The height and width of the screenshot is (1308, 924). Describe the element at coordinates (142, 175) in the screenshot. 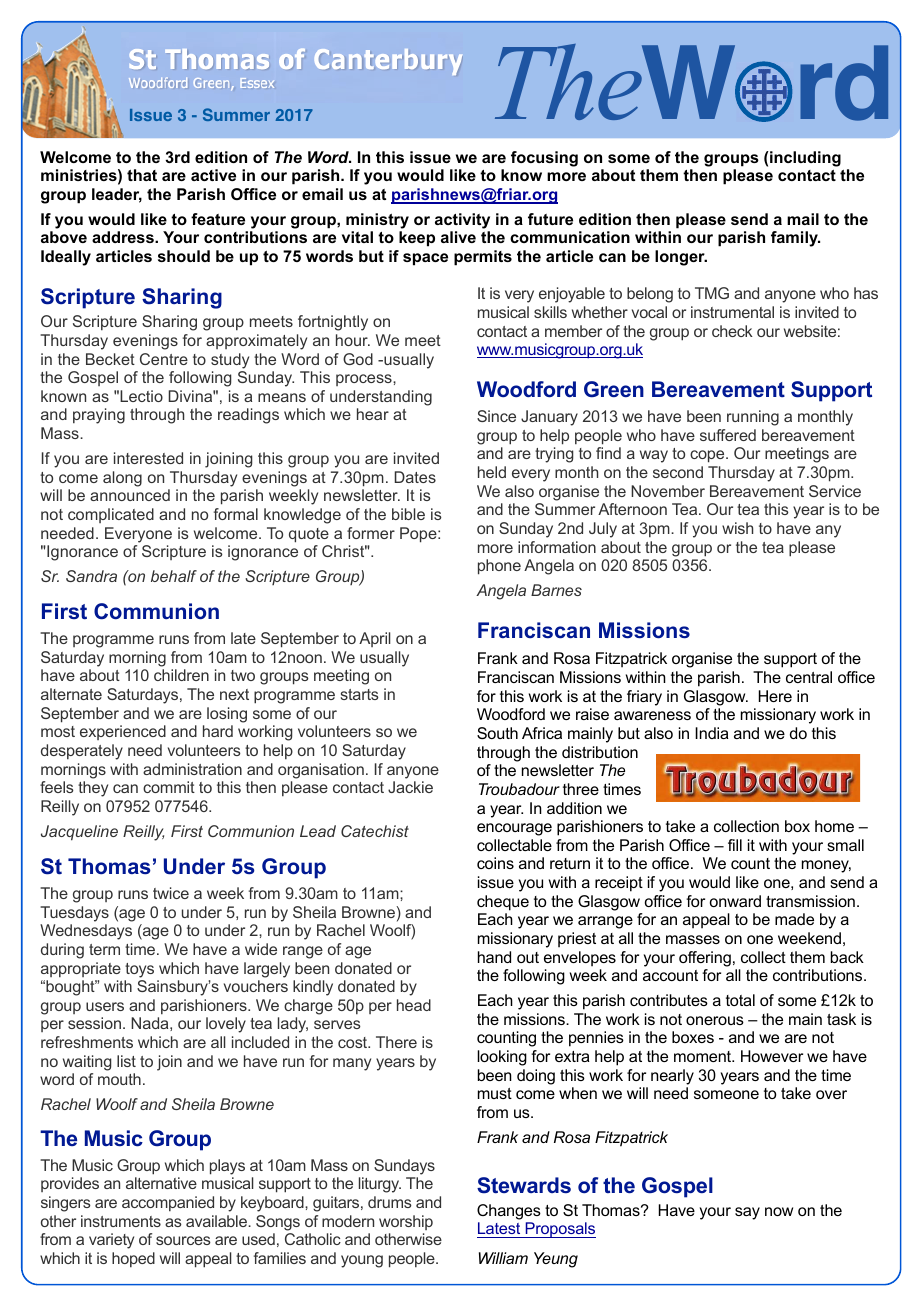

I see `that` at that location.
